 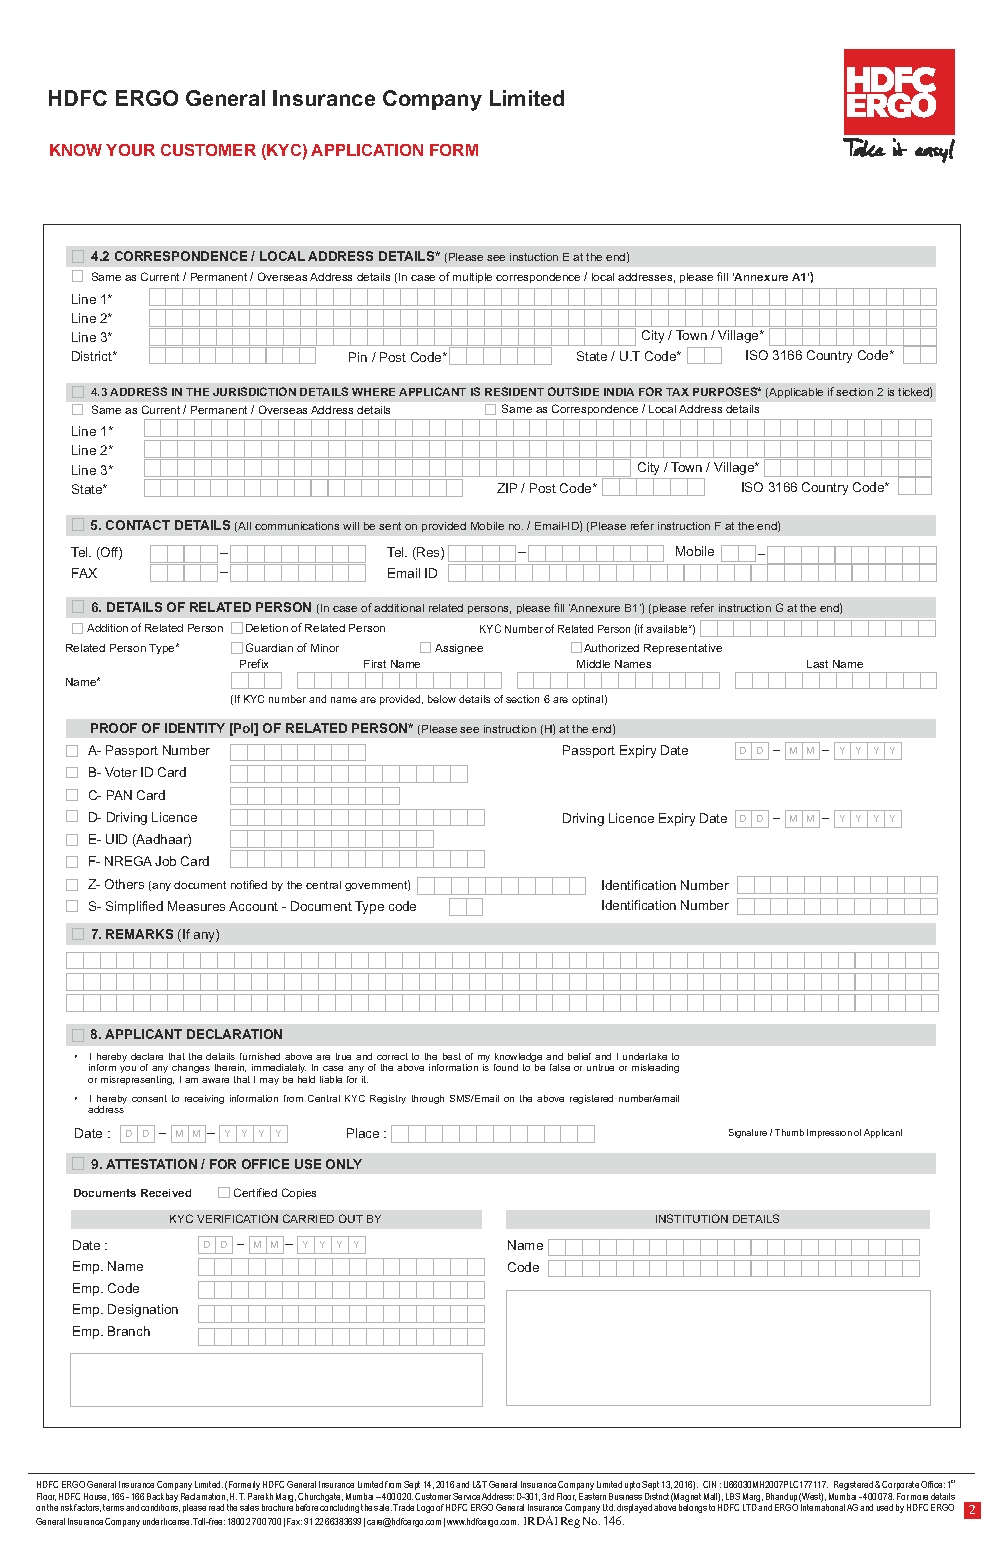 What do you see at coordinates (216, 1507) in the screenshot?
I see `read` at bounding box center [216, 1507].
